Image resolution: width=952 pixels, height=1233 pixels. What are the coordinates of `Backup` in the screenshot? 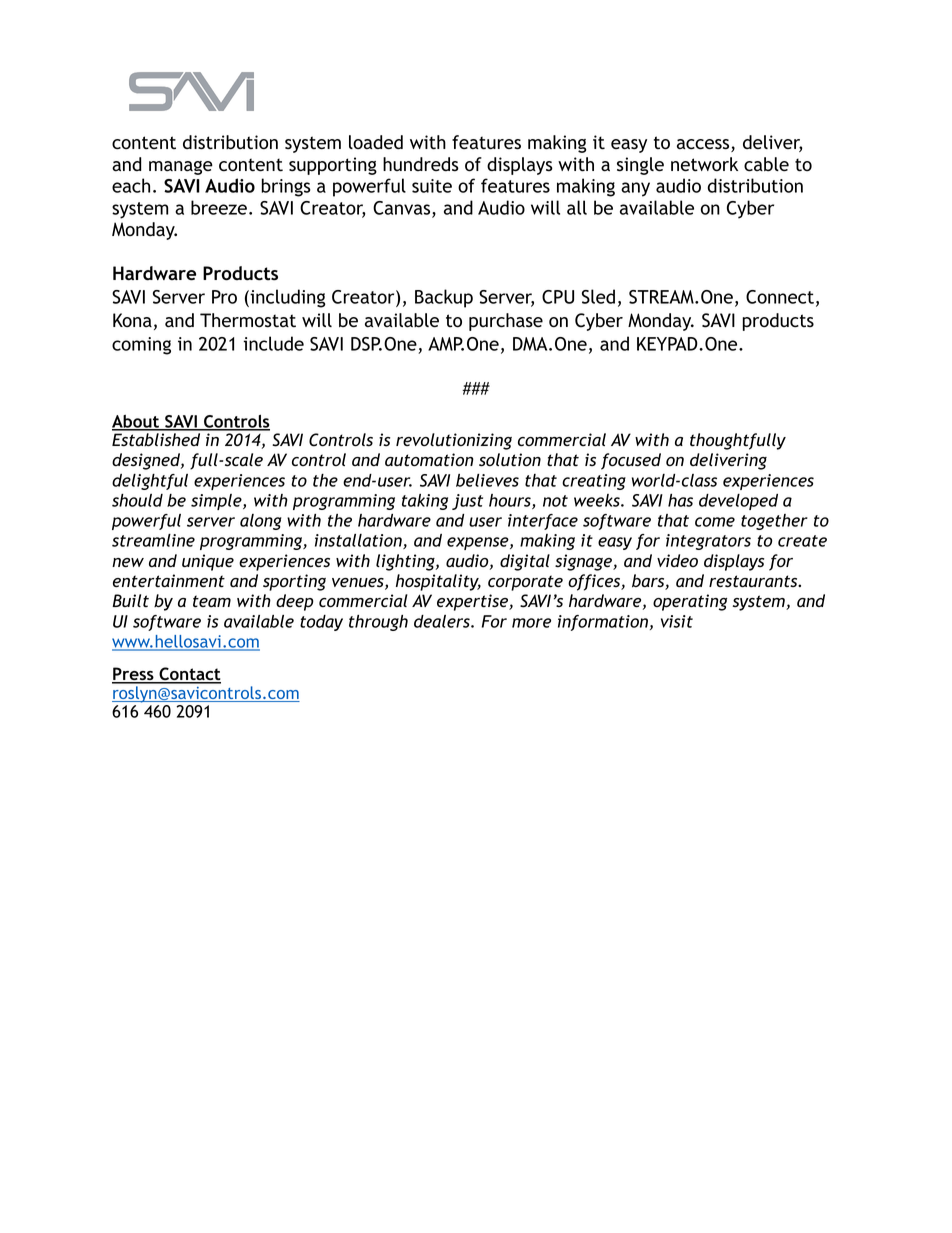 It's located at (444, 298).
